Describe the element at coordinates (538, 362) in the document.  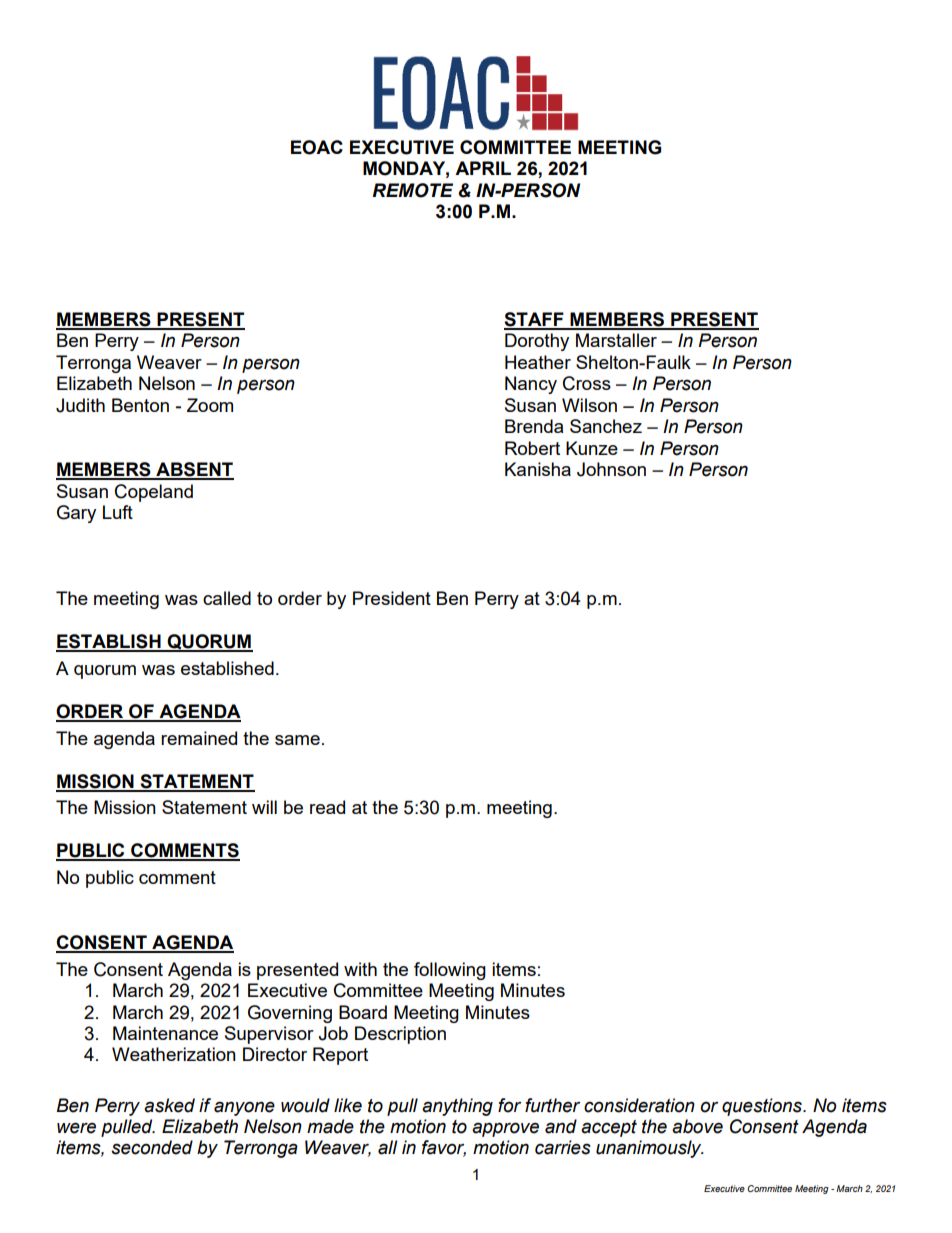
I see `Heather` at that location.
